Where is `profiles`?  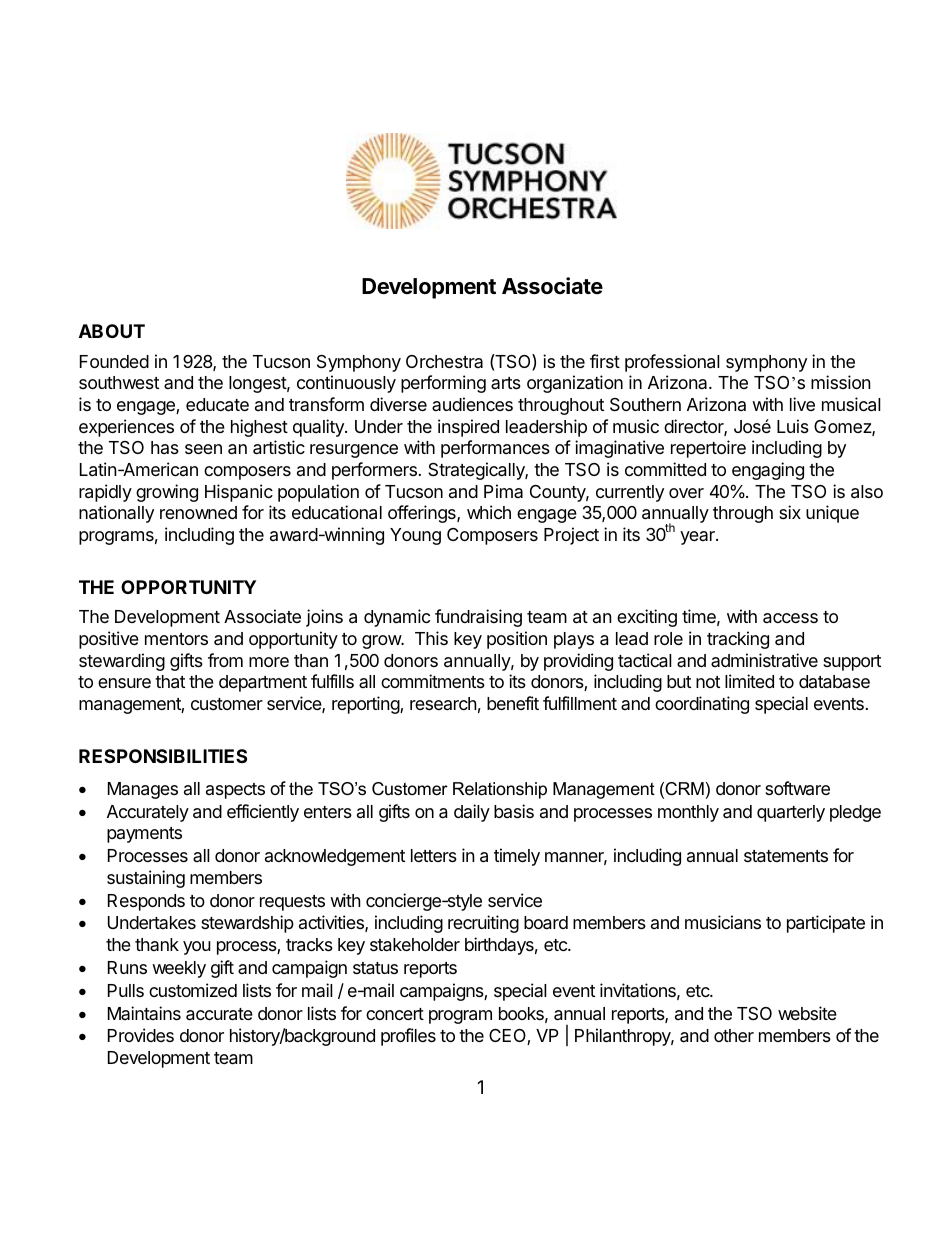 profiles is located at coordinates (408, 1037).
